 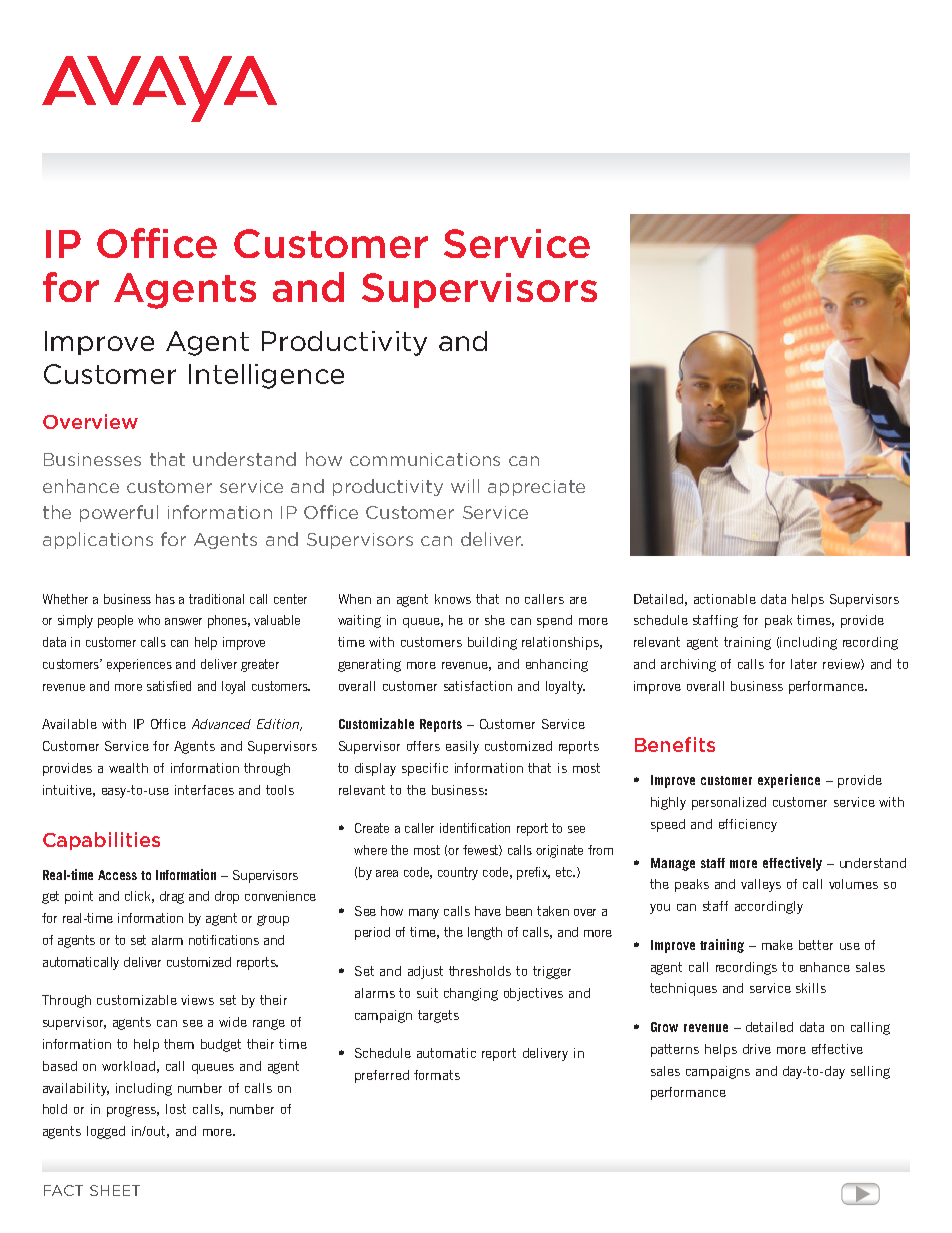 I want to click on formats, so click(x=437, y=1075).
